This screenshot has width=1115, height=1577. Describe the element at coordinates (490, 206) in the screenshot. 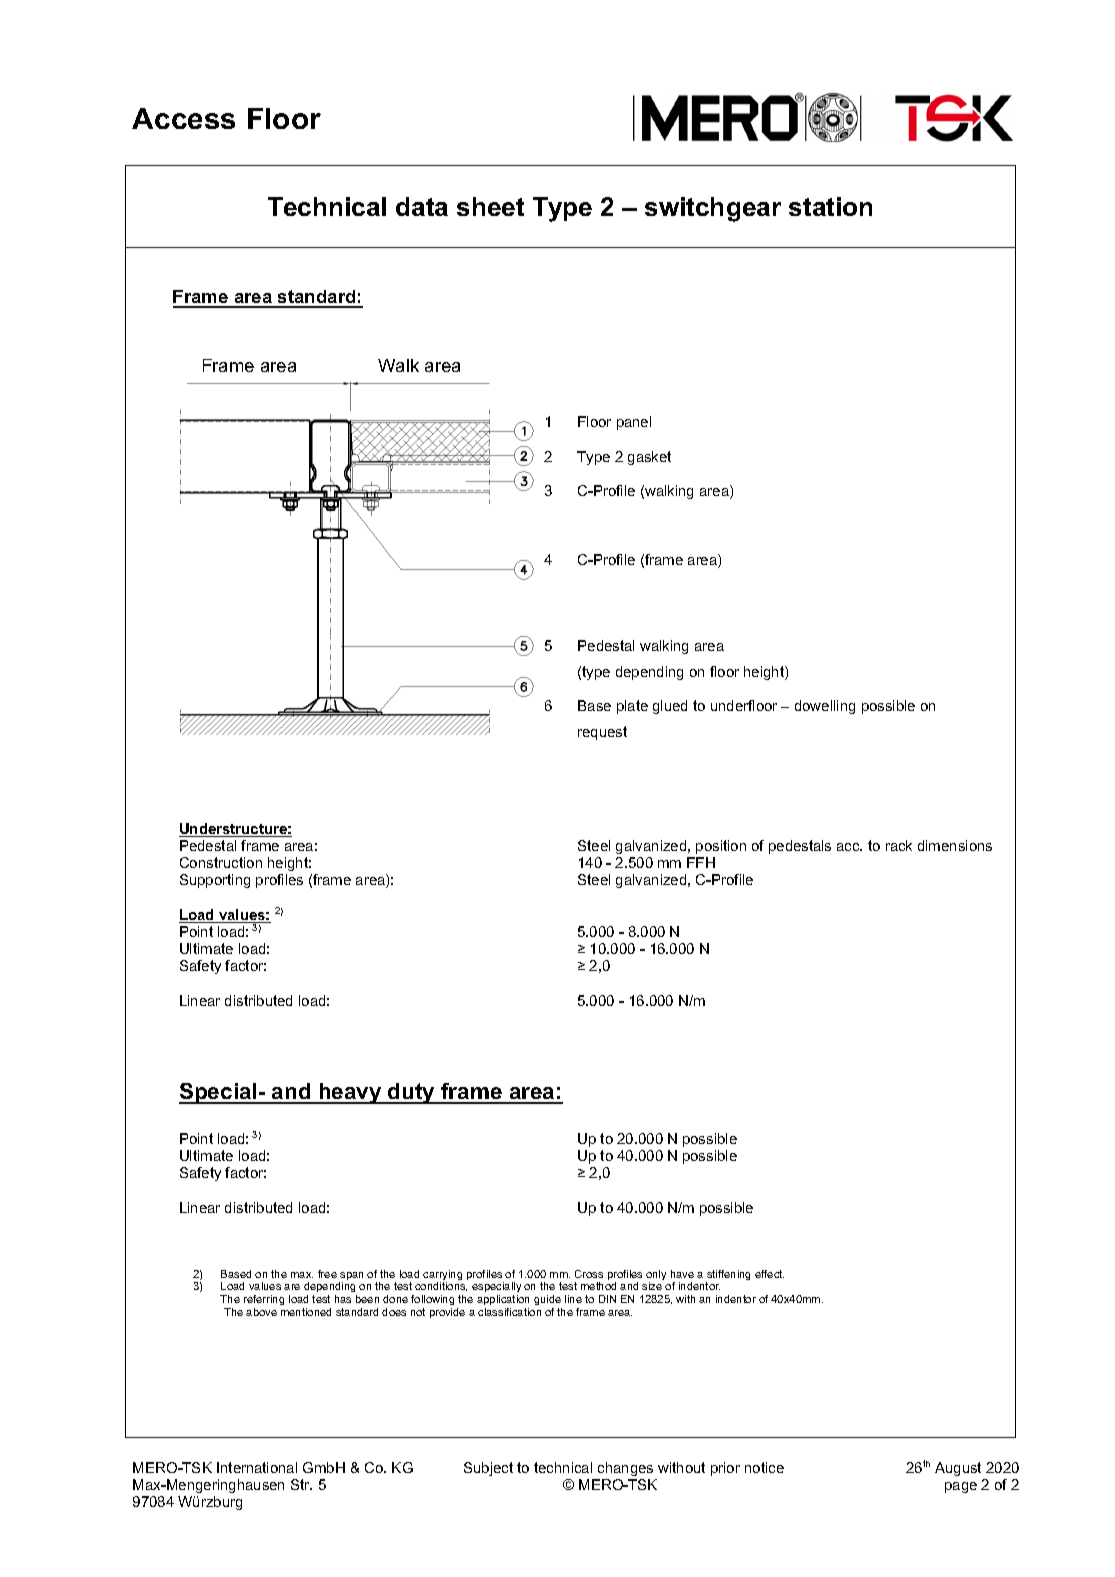

I see `sheet` at that location.
